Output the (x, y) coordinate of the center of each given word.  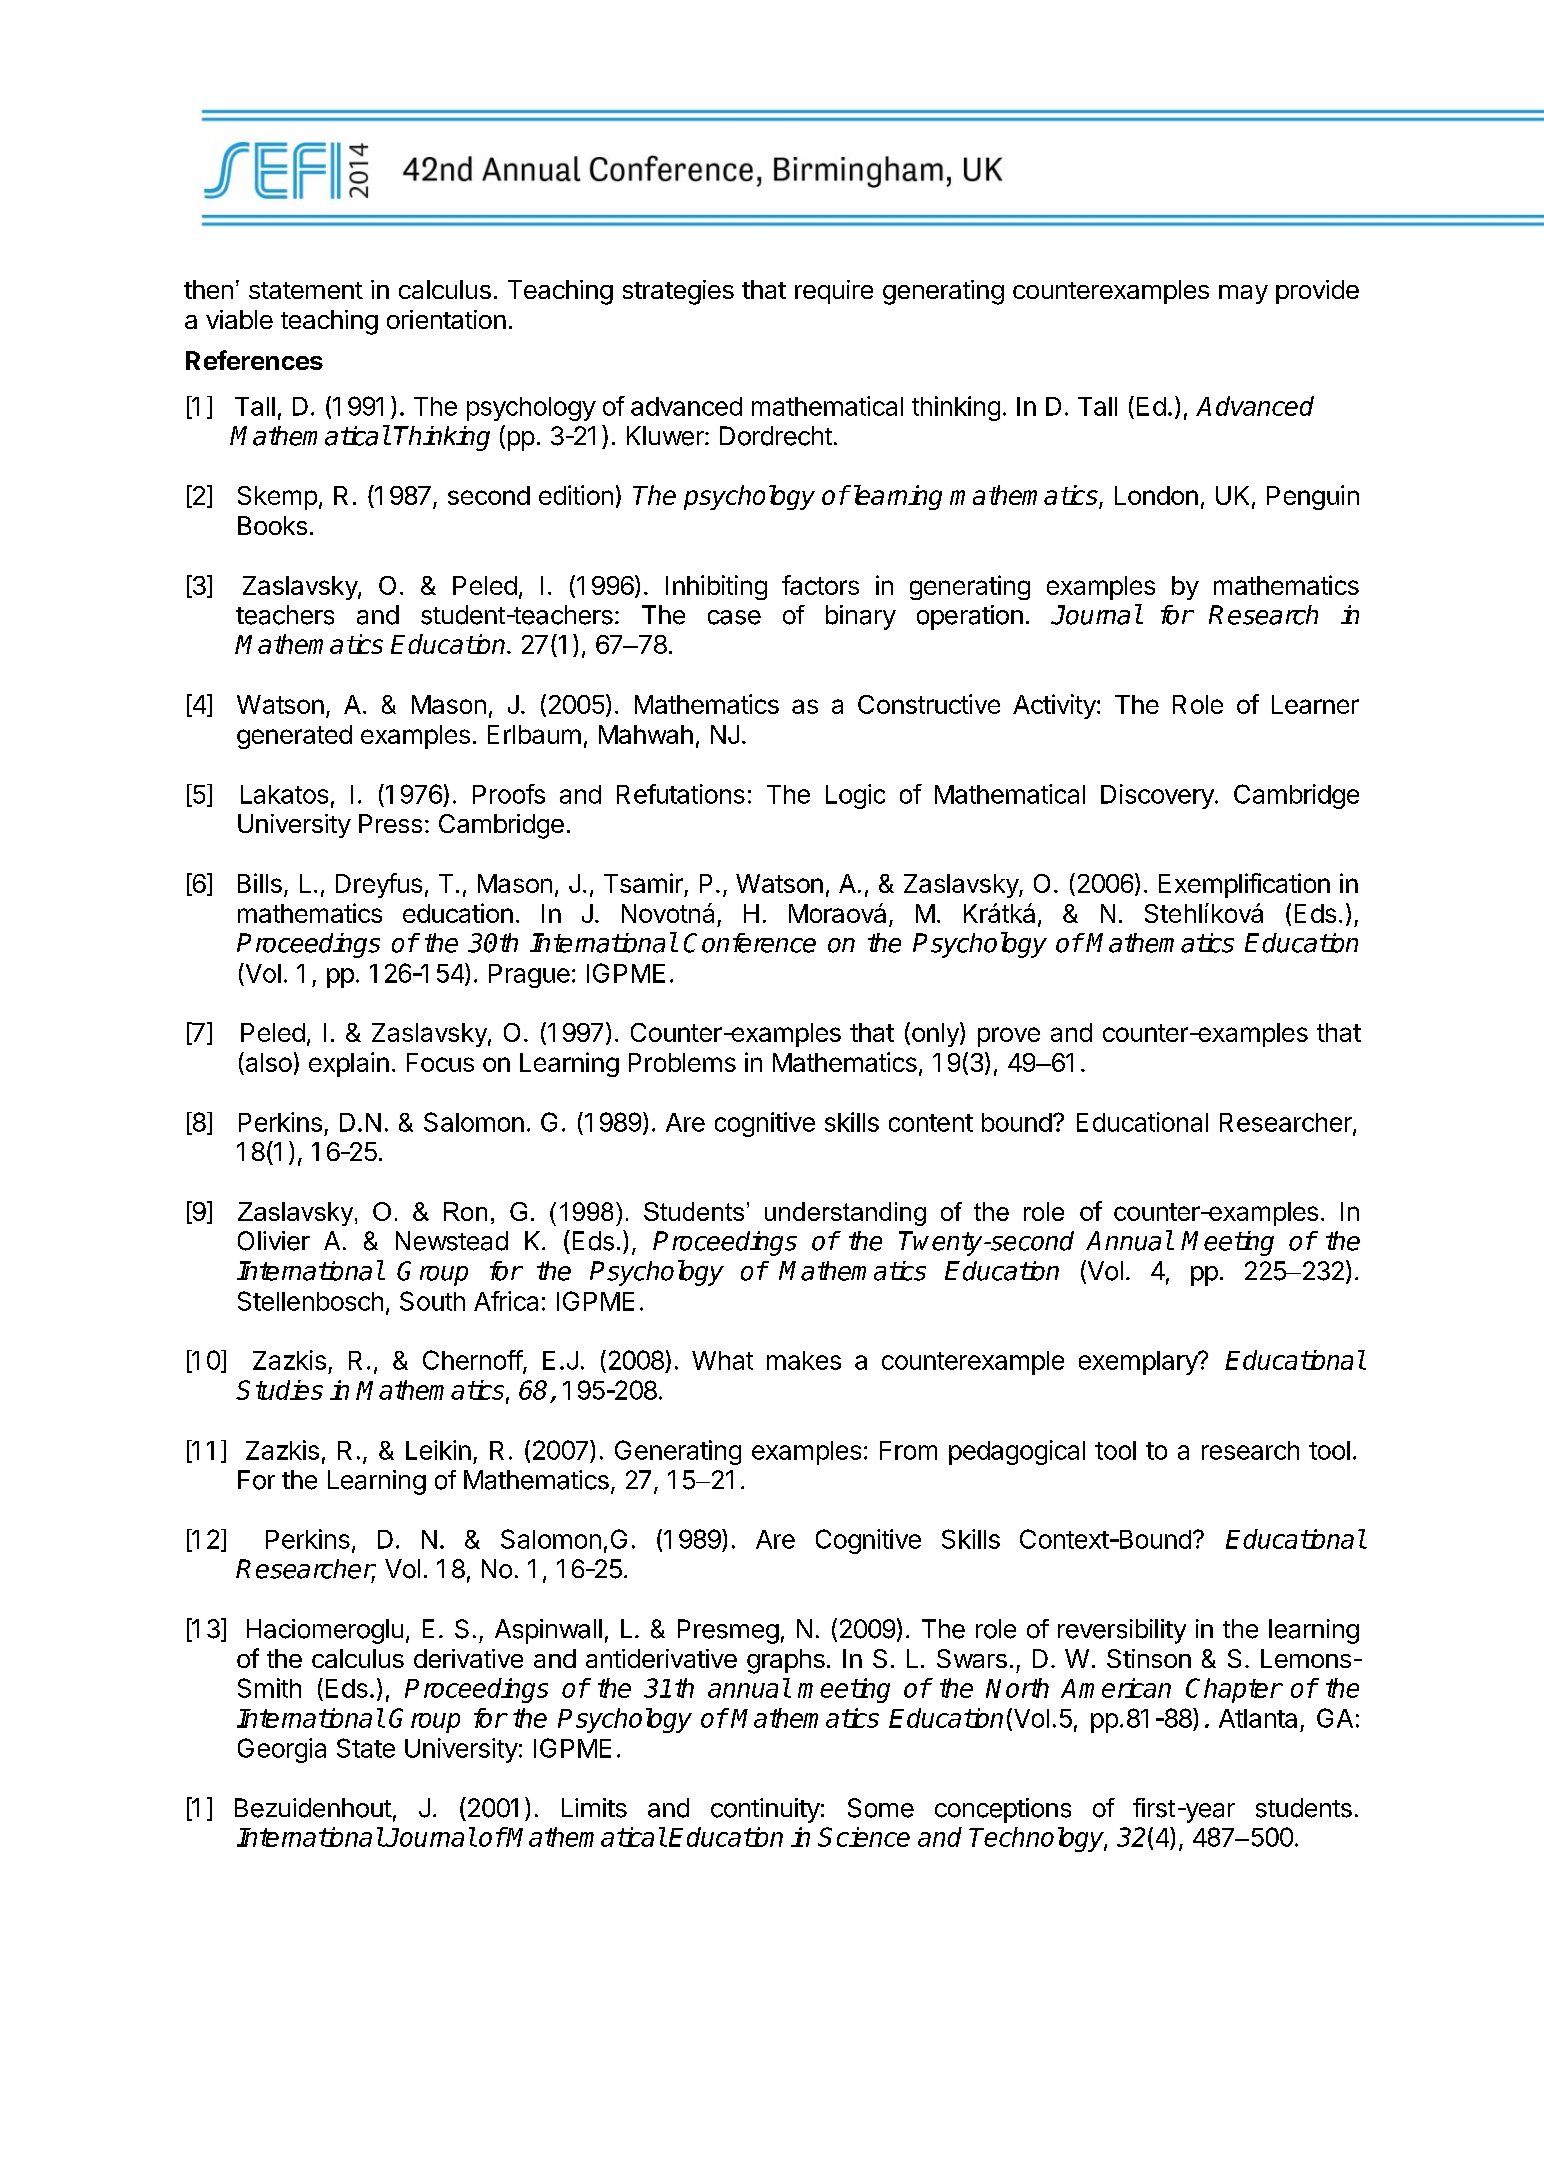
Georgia (282, 1750)
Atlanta (1258, 1718)
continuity (765, 1810)
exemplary (1139, 1363)
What (722, 1360)
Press (390, 823)
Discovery (1157, 796)
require (834, 292)
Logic (855, 796)
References (254, 360)
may (1243, 294)
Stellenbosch (310, 1301)
